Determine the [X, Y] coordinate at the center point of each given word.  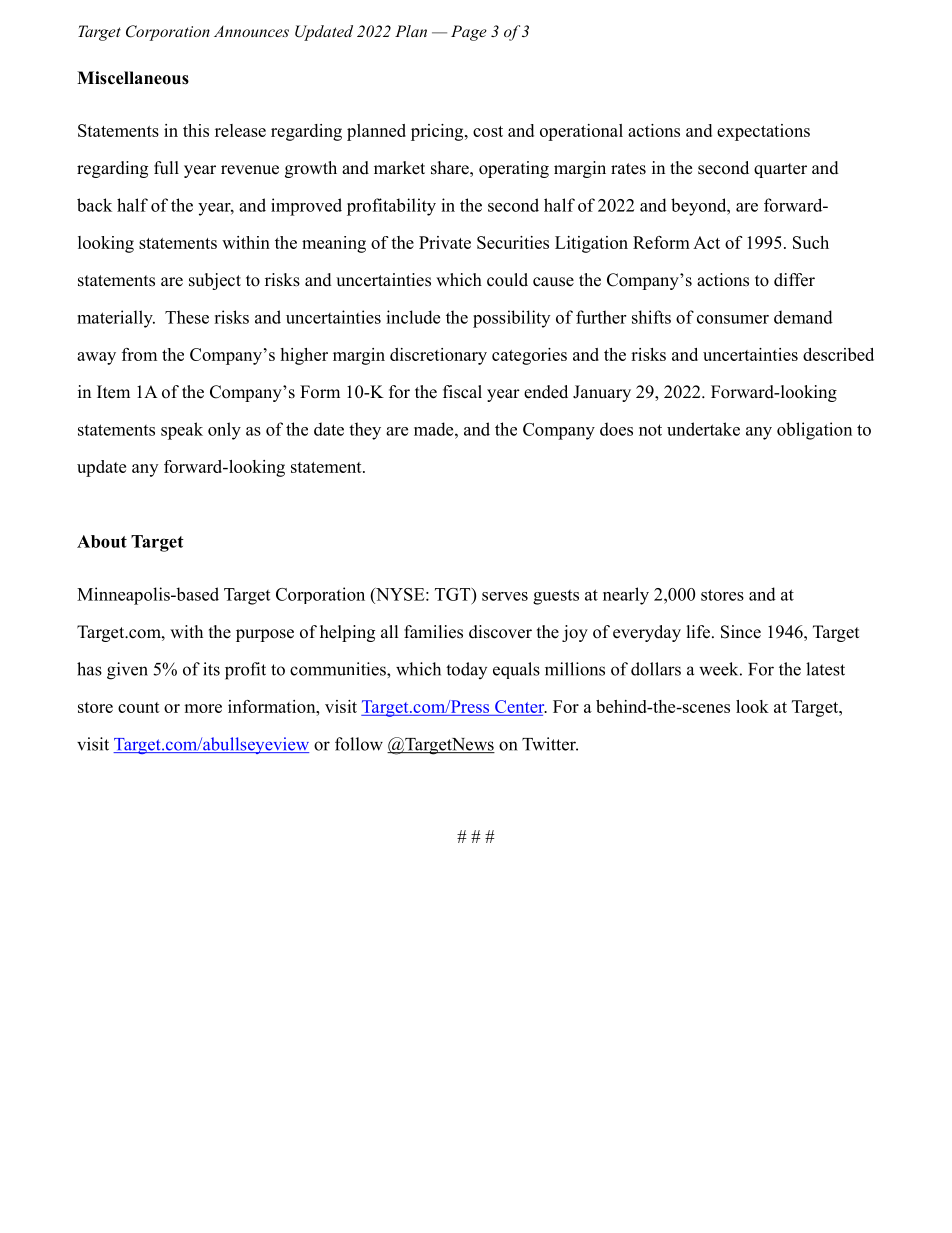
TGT [454, 594]
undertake [703, 429]
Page [469, 33]
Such [811, 242]
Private [445, 242]
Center [521, 706]
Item [113, 392]
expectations [763, 132]
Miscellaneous [133, 78]
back [94, 205]
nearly [626, 596]
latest [825, 669]
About [102, 541]
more [203, 708]
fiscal [462, 392]
